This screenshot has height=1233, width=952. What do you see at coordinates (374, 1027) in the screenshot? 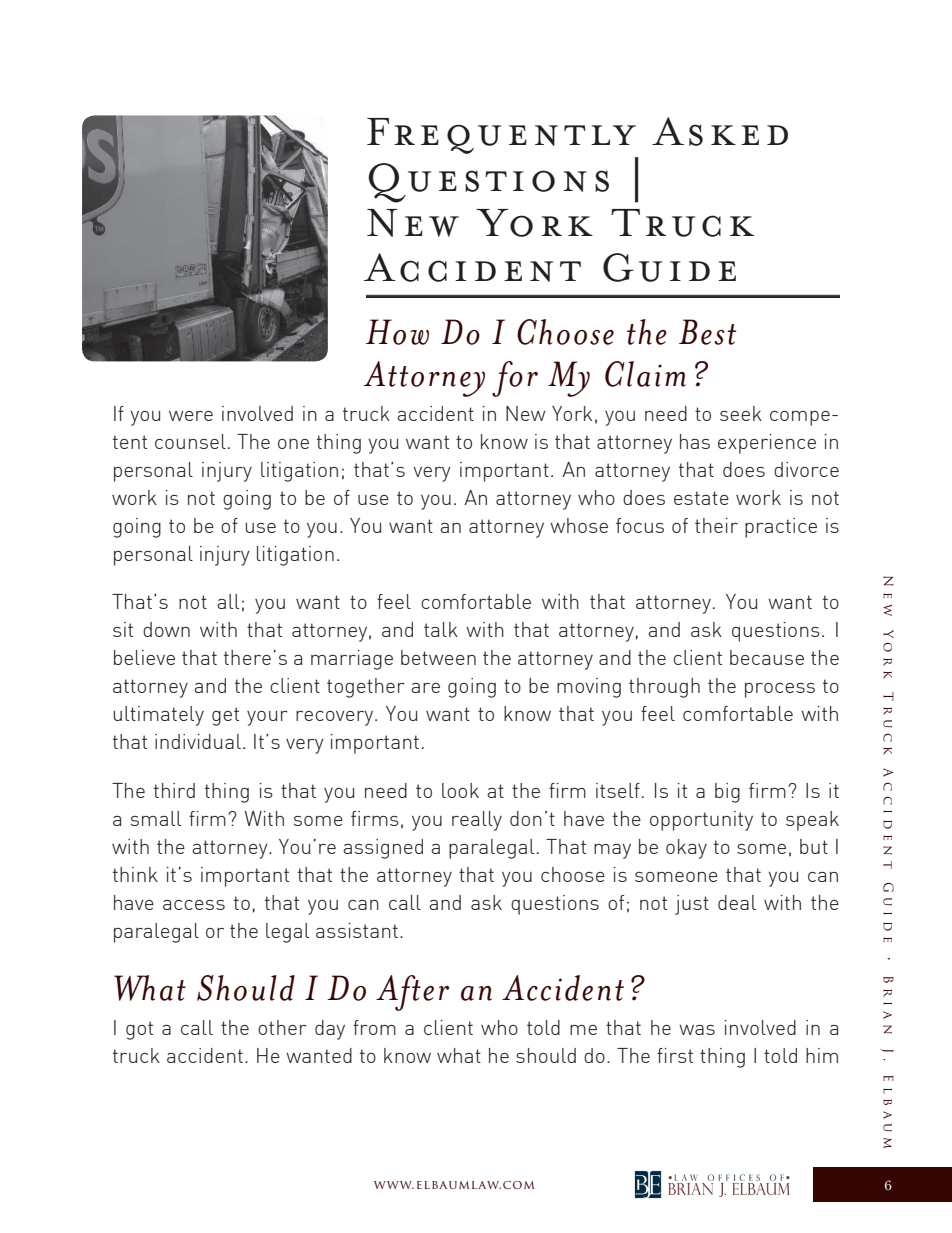
I see `from` at bounding box center [374, 1027].
